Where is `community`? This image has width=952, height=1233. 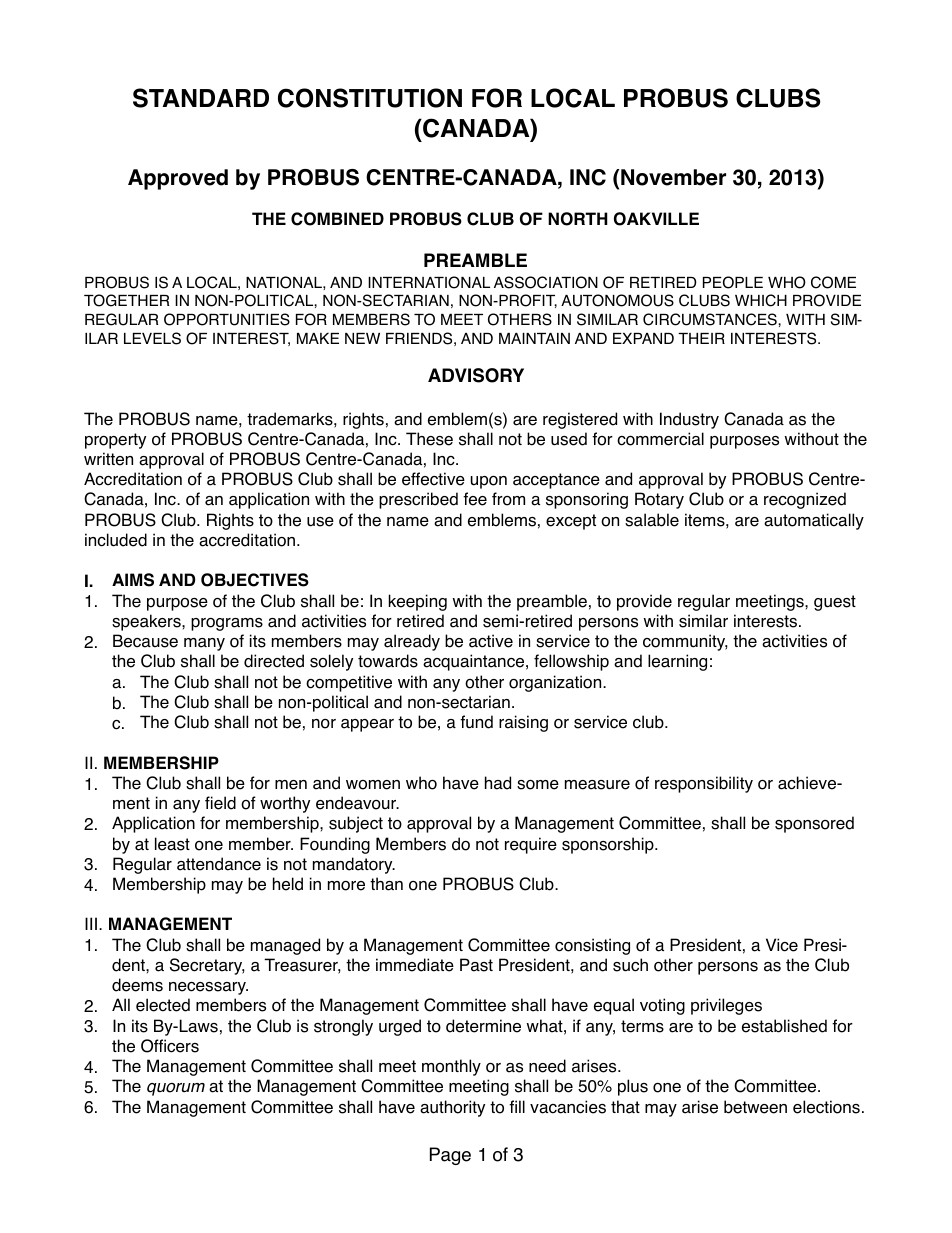
community is located at coordinates (685, 642).
